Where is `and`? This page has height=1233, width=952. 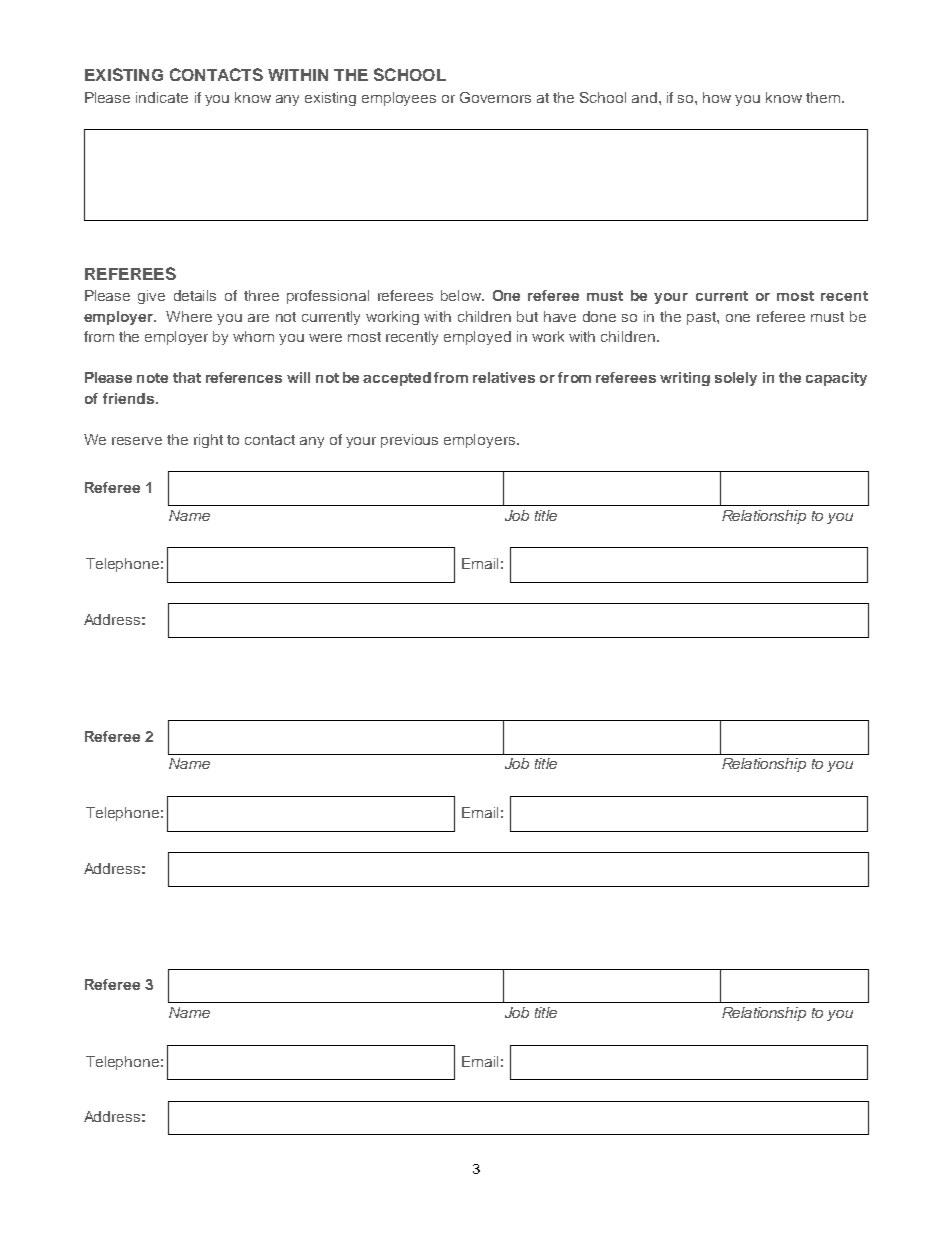
and is located at coordinates (644, 97).
